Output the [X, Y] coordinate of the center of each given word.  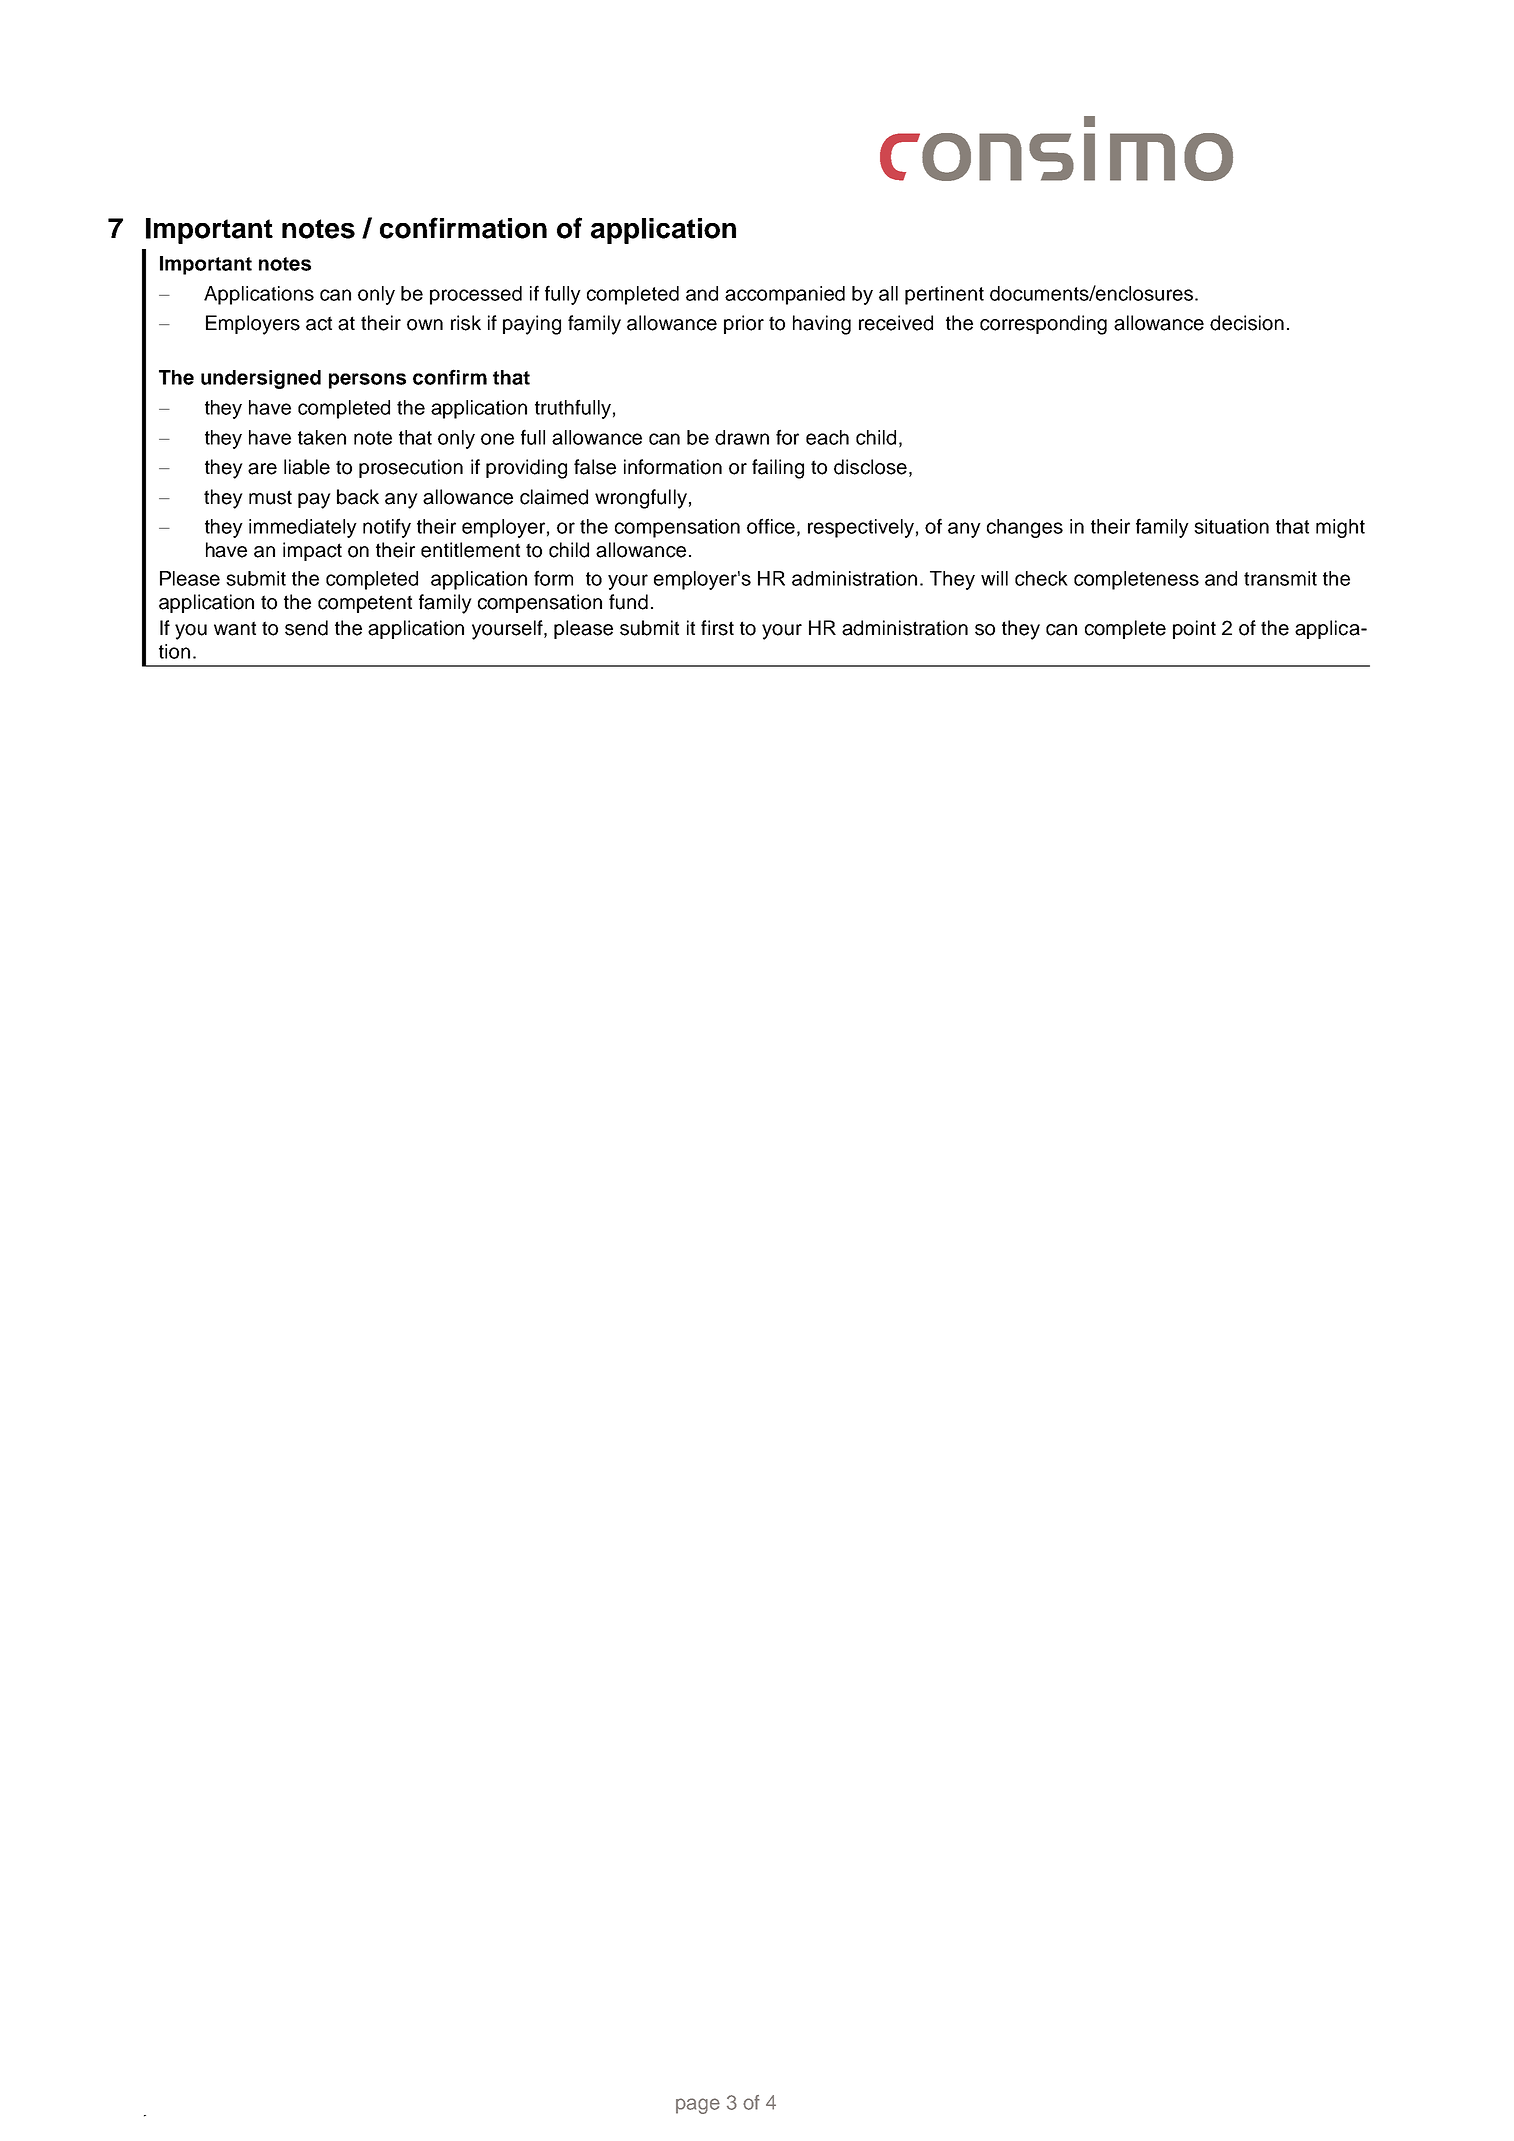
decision [1247, 323]
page [698, 2106]
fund [628, 602]
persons [367, 381]
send [306, 628]
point [1194, 629]
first [717, 628]
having [822, 325]
